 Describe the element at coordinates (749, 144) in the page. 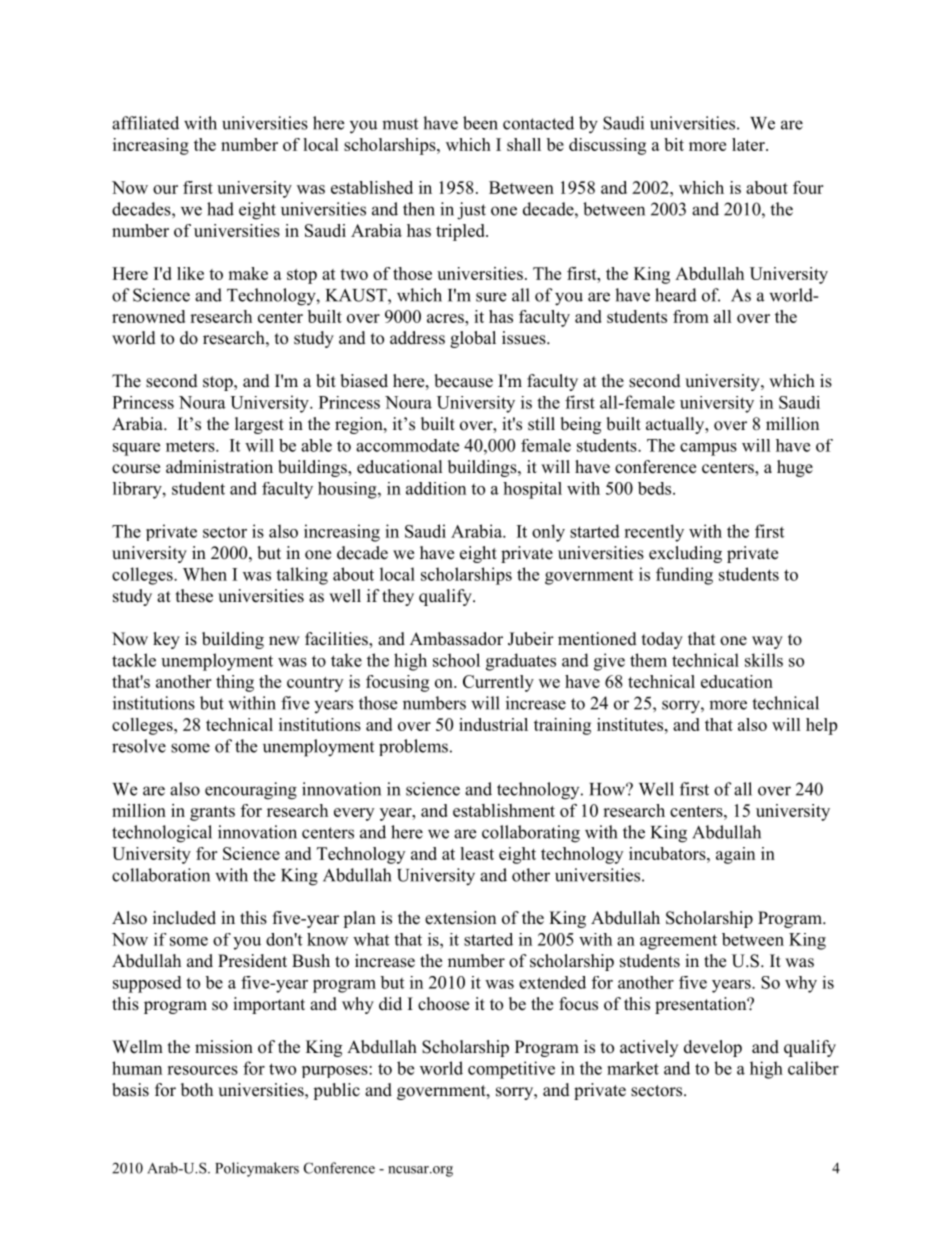

I see `later` at that location.
